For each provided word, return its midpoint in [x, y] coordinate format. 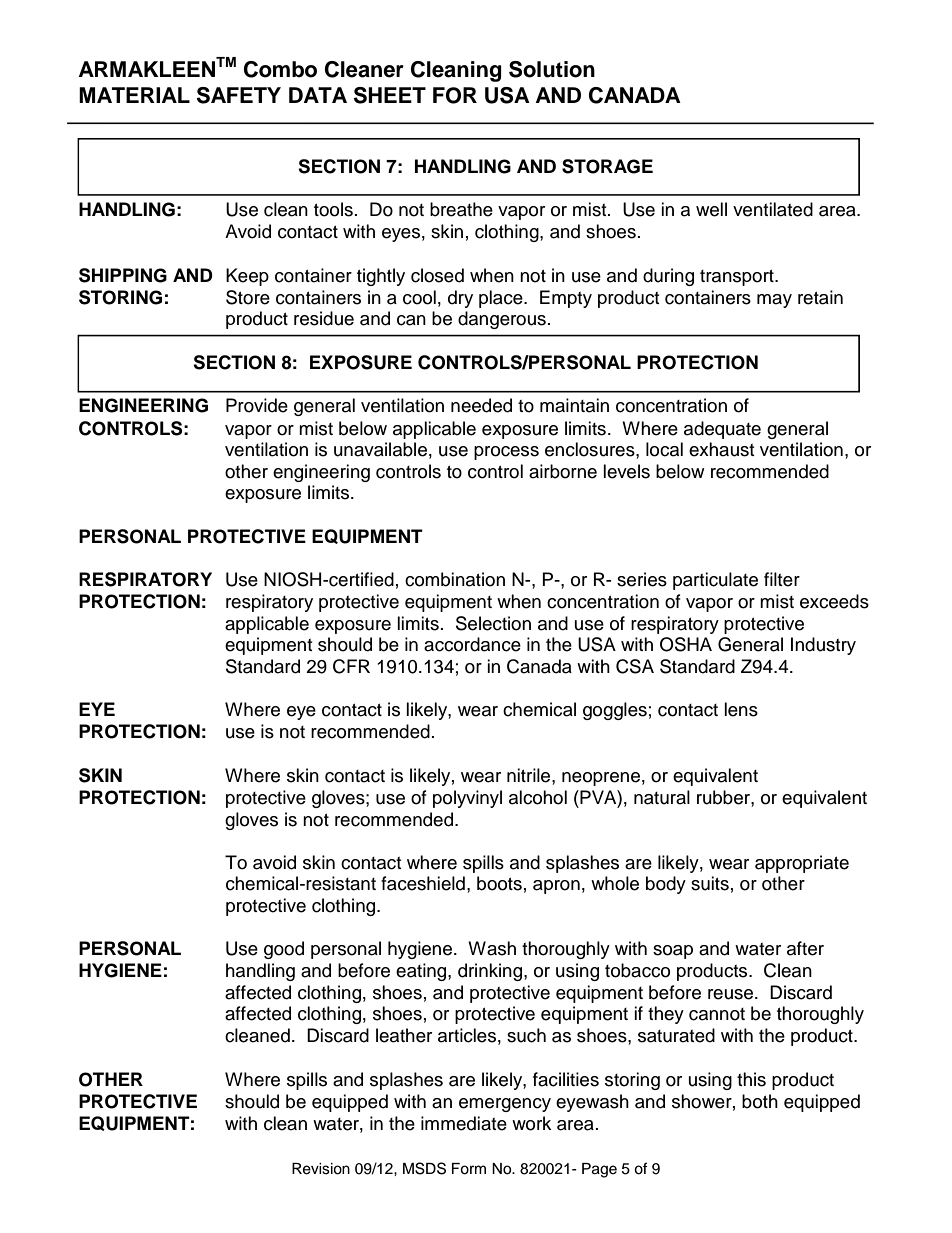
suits [710, 883]
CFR [351, 666]
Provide [257, 405]
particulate [715, 581]
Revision [321, 1169]
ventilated [773, 209]
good [284, 950]
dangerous [502, 320]
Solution [552, 69]
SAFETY [239, 95]
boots [499, 883]
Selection [493, 623]
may [774, 301]
